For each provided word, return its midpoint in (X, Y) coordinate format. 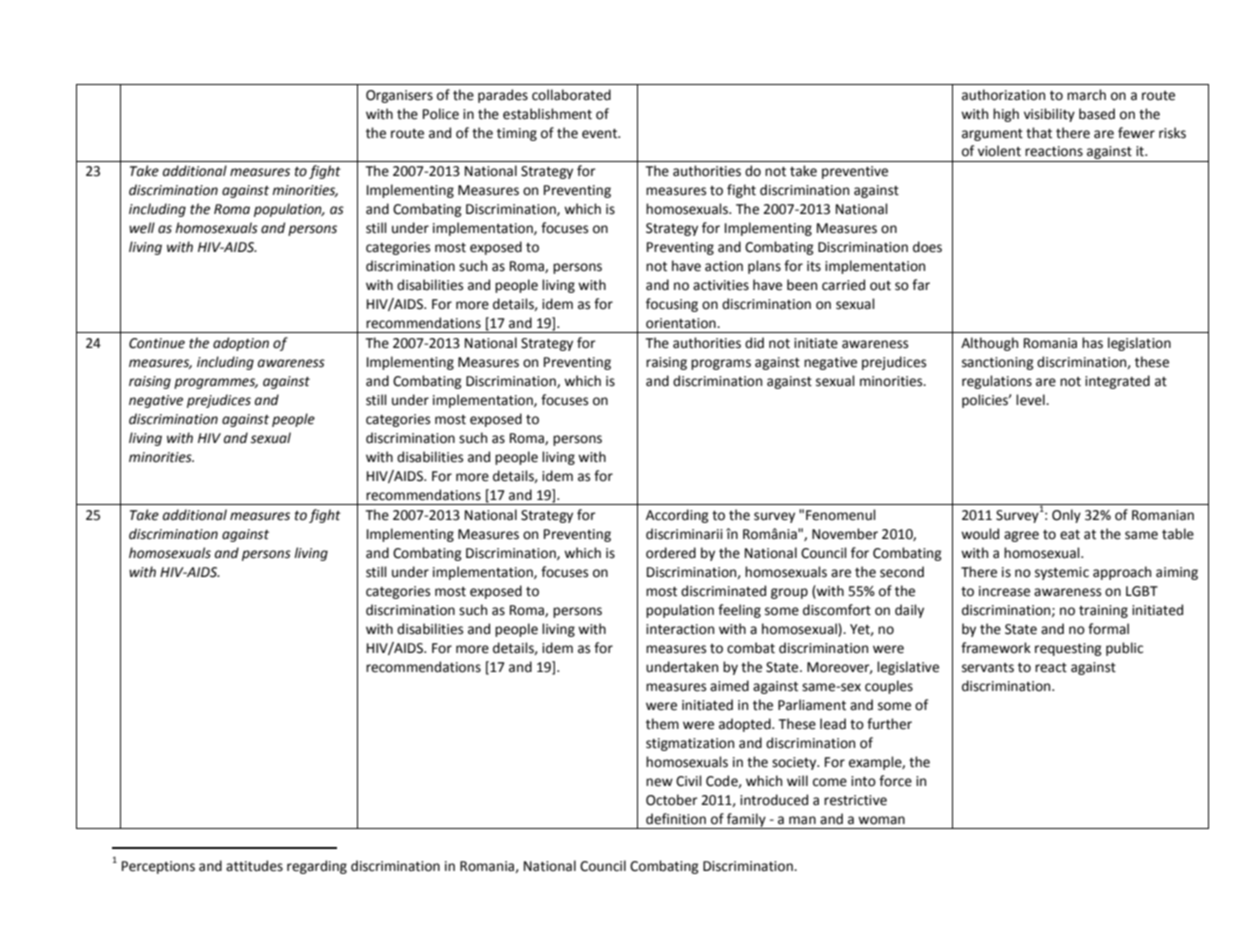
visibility (1049, 115)
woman (881, 820)
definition (676, 819)
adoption (241, 344)
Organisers (399, 96)
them (662, 724)
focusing (672, 305)
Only (1066, 516)
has (1092, 343)
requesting (1068, 649)
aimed (729, 686)
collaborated (571, 95)
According (677, 516)
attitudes (254, 866)
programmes (216, 383)
